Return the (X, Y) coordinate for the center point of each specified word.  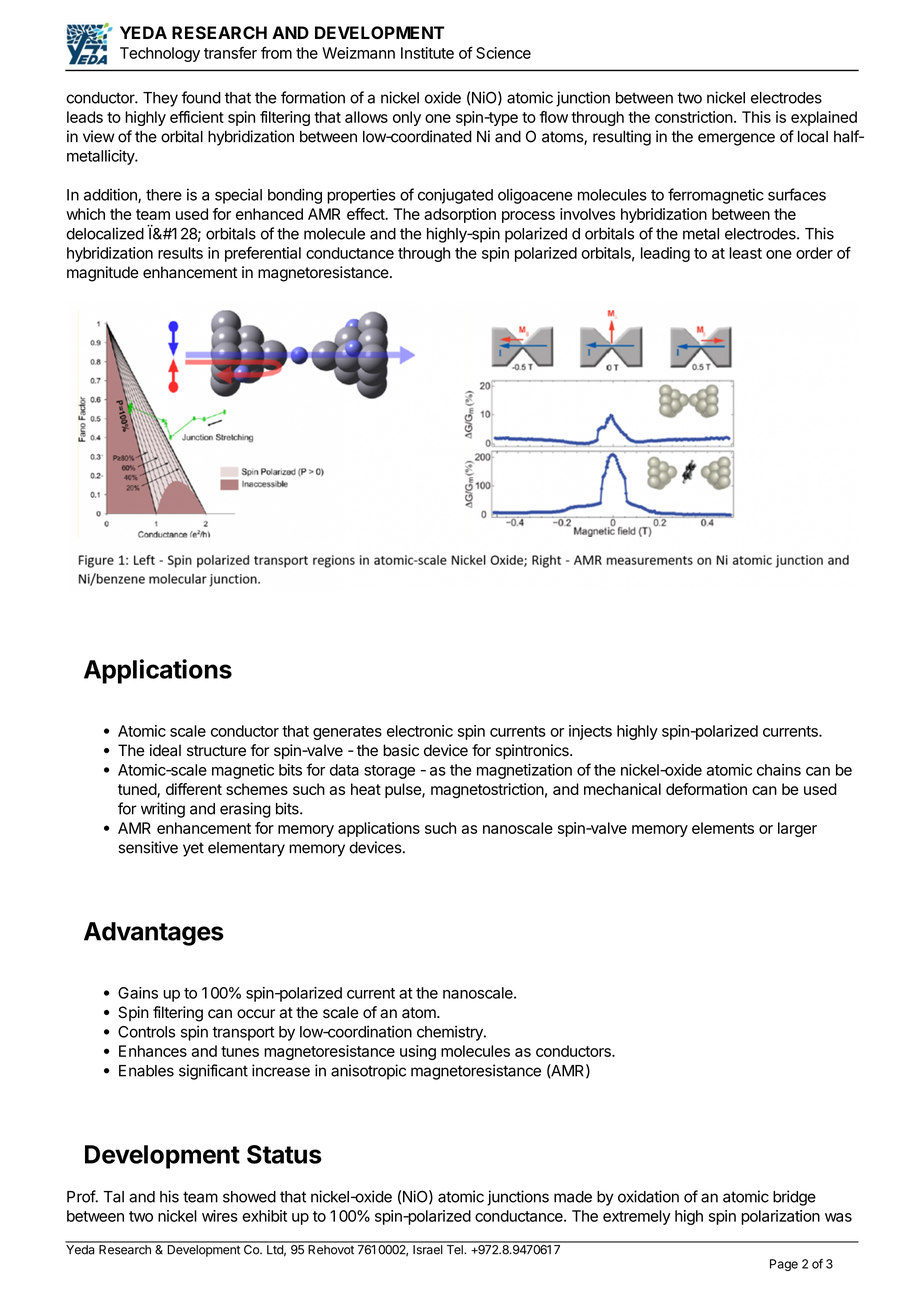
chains (779, 770)
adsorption (460, 215)
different (194, 789)
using (418, 1052)
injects (590, 732)
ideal (165, 750)
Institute (427, 53)
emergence (736, 139)
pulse (404, 790)
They (160, 99)
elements (723, 828)
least (745, 253)
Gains (138, 993)
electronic (420, 731)
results (180, 253)
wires (220, 1216)
